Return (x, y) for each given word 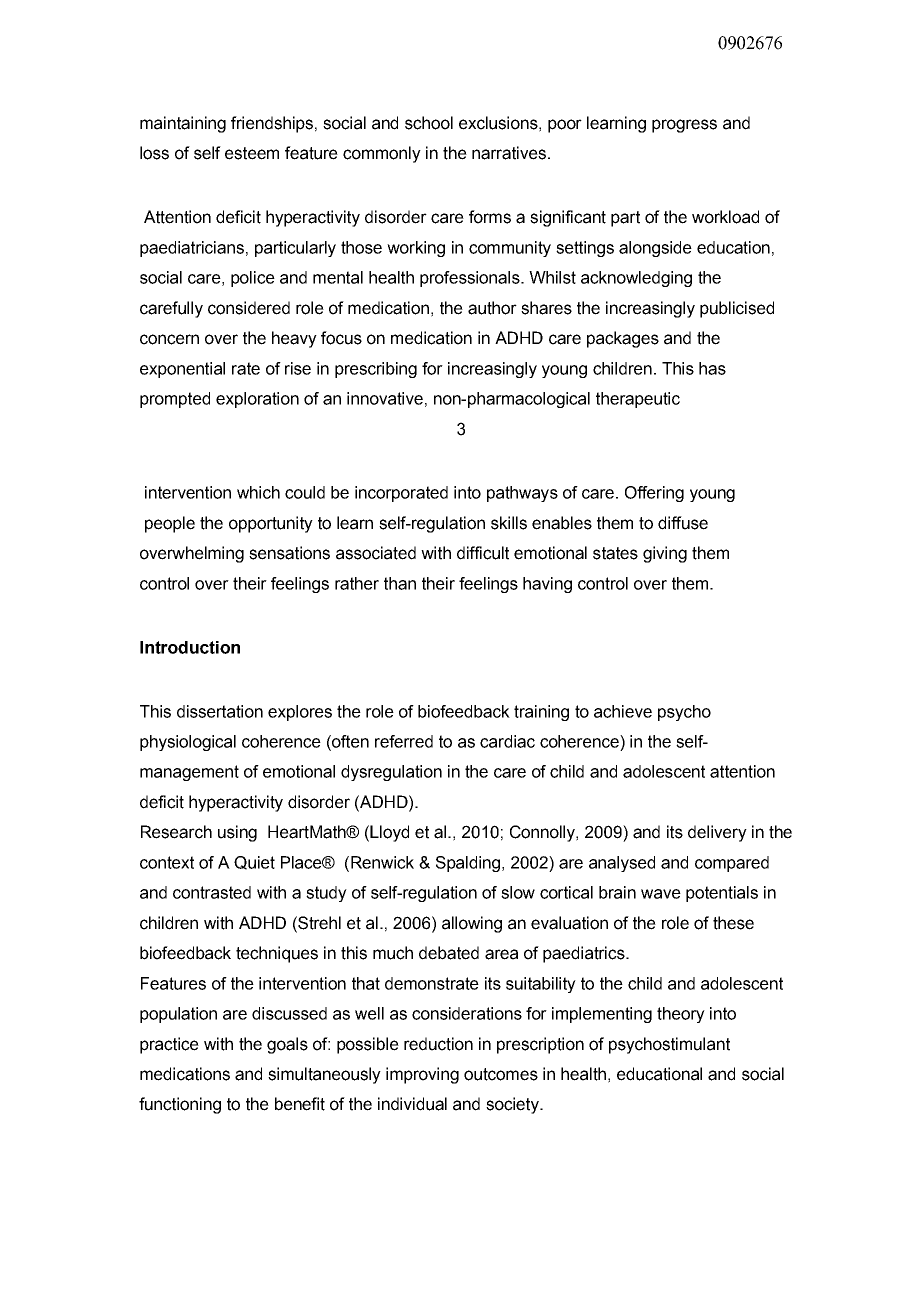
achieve (623, 711)
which (258, 492)
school (429, 123)
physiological (188, 743)
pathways (522, 494)
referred (404, 741)
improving (422, 1075)
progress (684, 126)
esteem (252, 153)
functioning (180, 1105)
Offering (654, 494)
